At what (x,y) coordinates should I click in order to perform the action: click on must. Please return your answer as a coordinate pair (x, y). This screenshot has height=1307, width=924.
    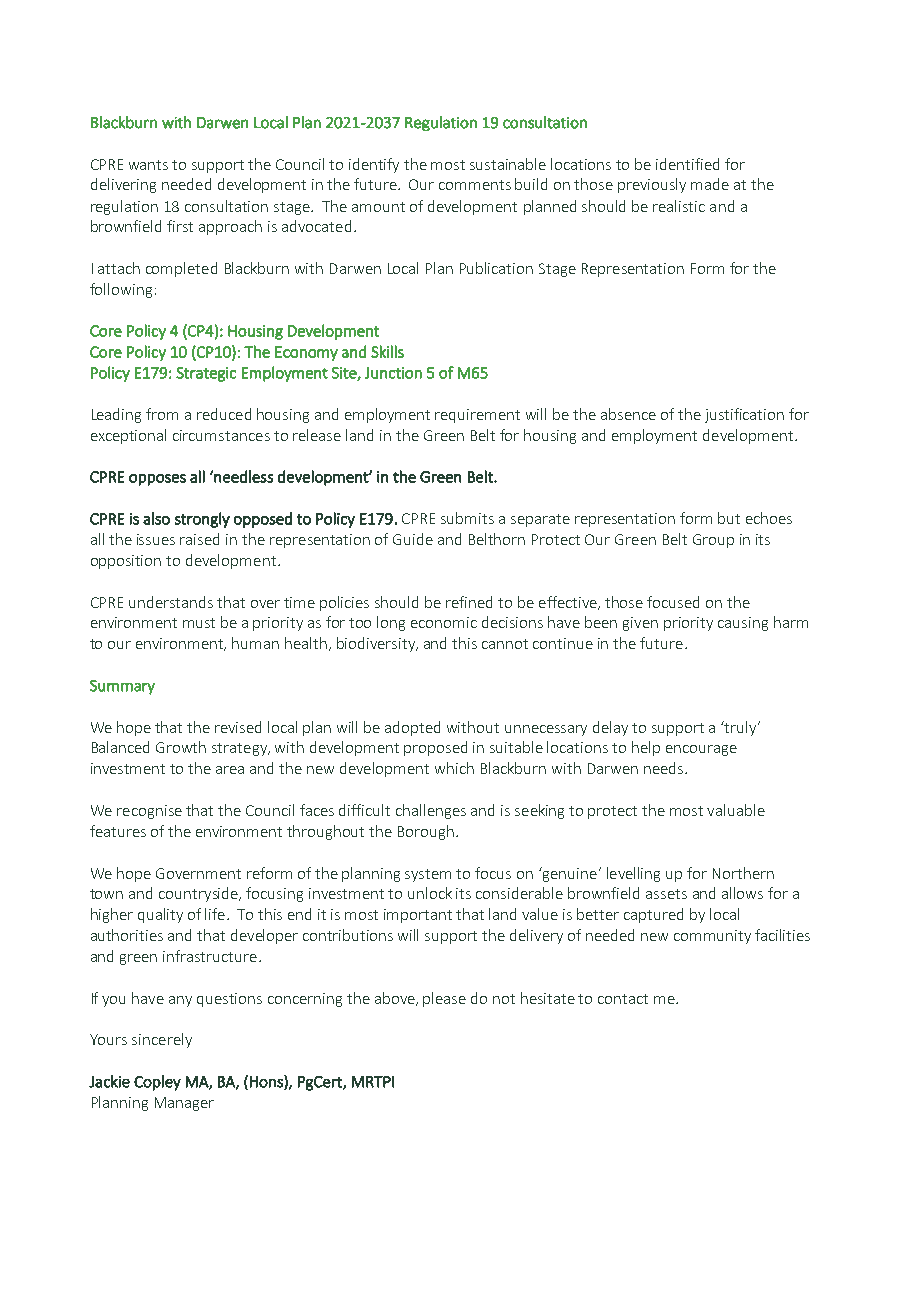
    Looking at the image, I should click on (199, 623).
